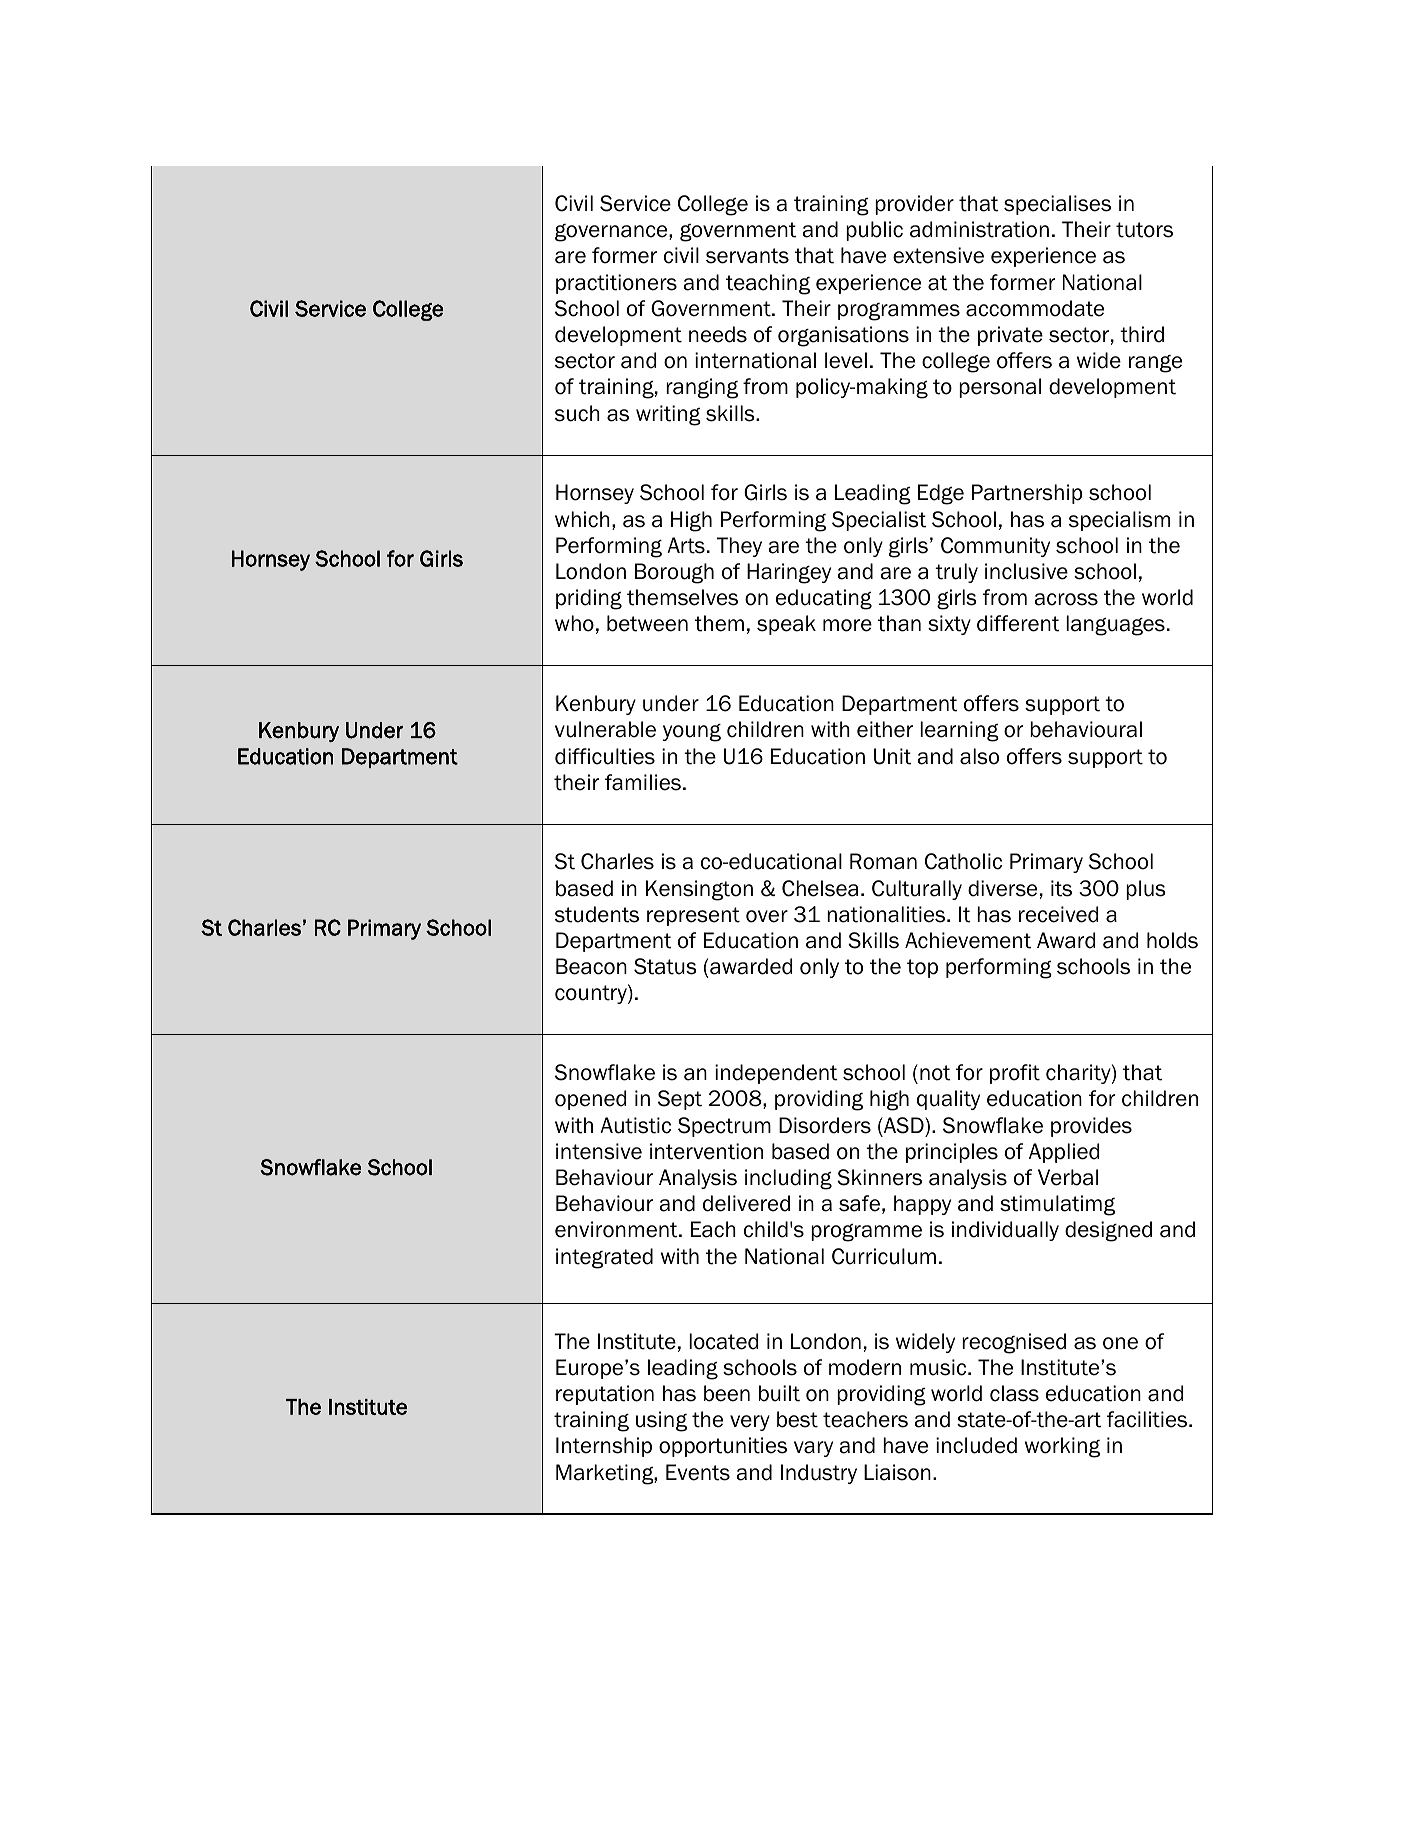 The image size is (1414, 1830). Describe the element at coordinates (661, 1421) in the page. I see `using` at that location.
